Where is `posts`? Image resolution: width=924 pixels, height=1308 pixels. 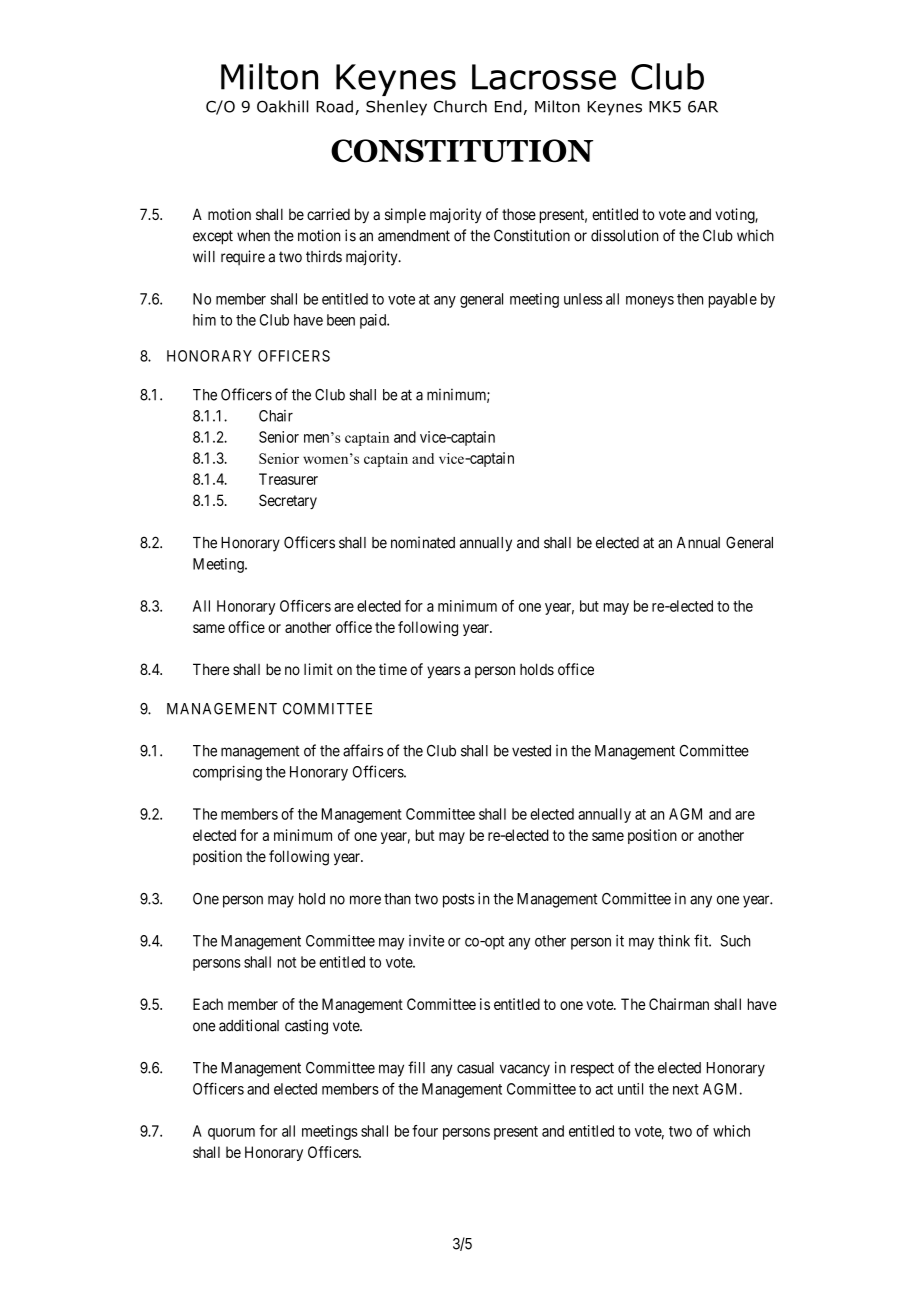
posts is located at coordinates (459, 900).
